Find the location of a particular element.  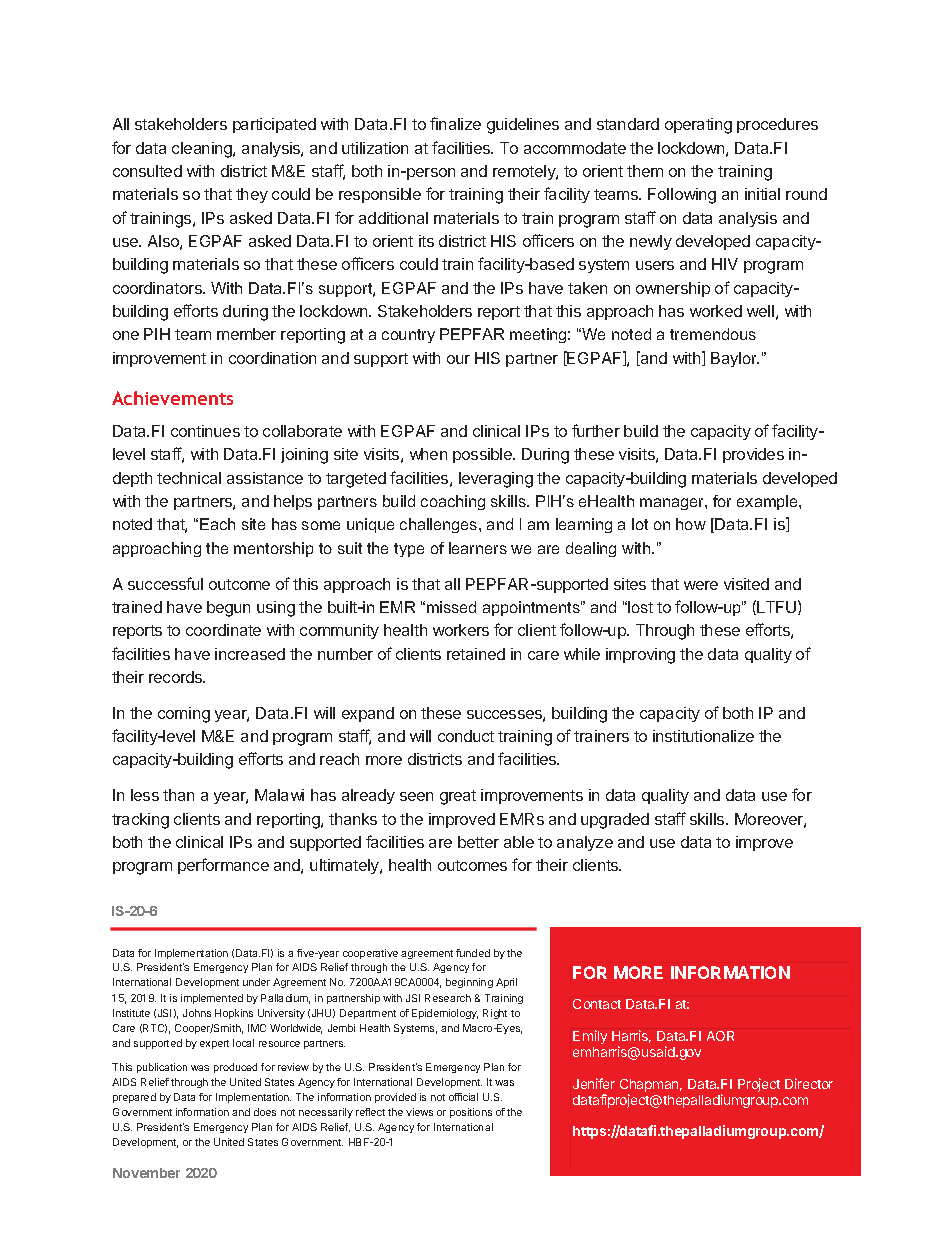

great is located at coordinates (458, 797).
